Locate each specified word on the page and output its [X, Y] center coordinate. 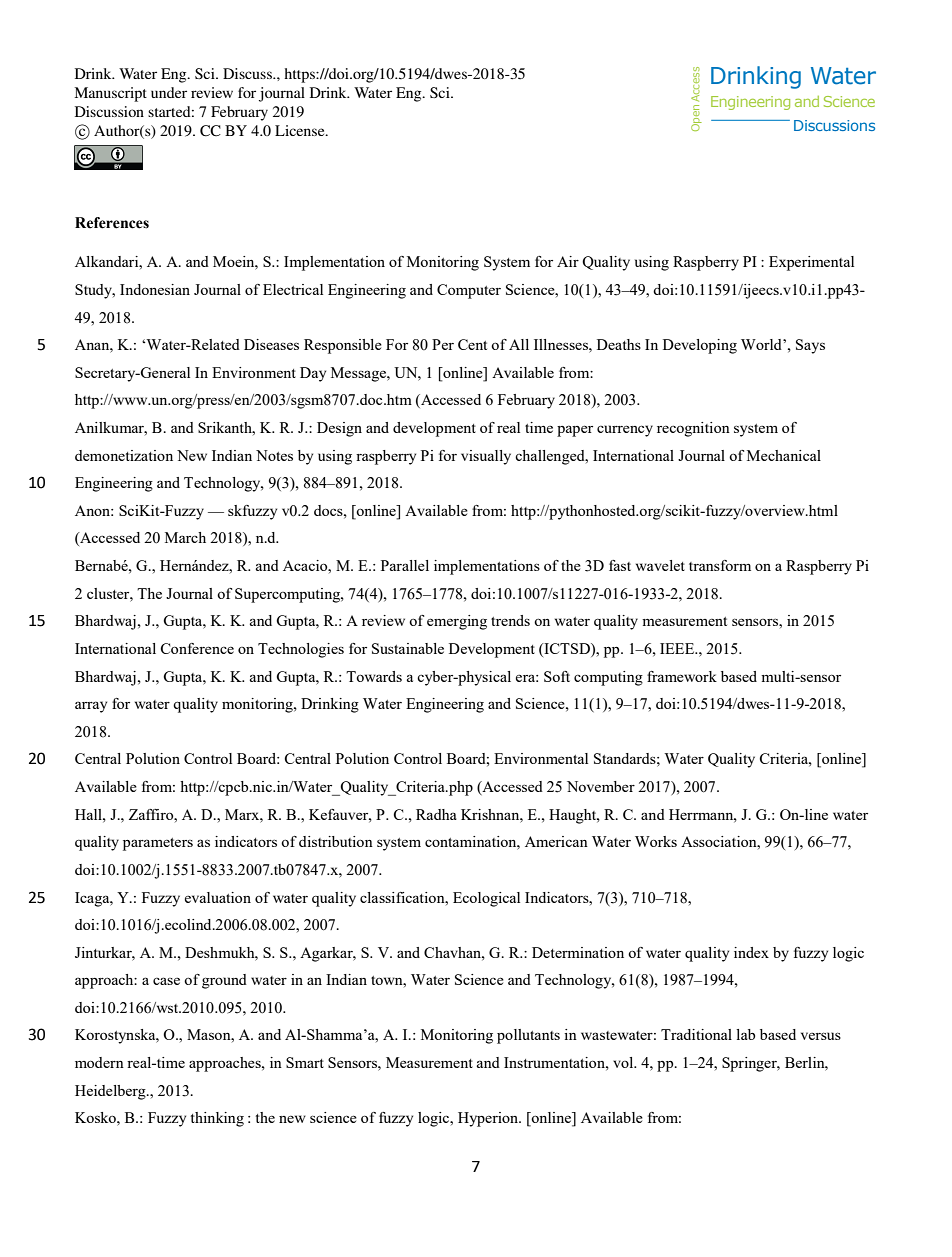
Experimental [811, 263]
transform [720, 565]
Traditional [696, 1034]
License [301, 130]
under [169, 92]
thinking [217, 1119]
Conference [197, 648]
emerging [457, 622]
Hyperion [489, 1119]
